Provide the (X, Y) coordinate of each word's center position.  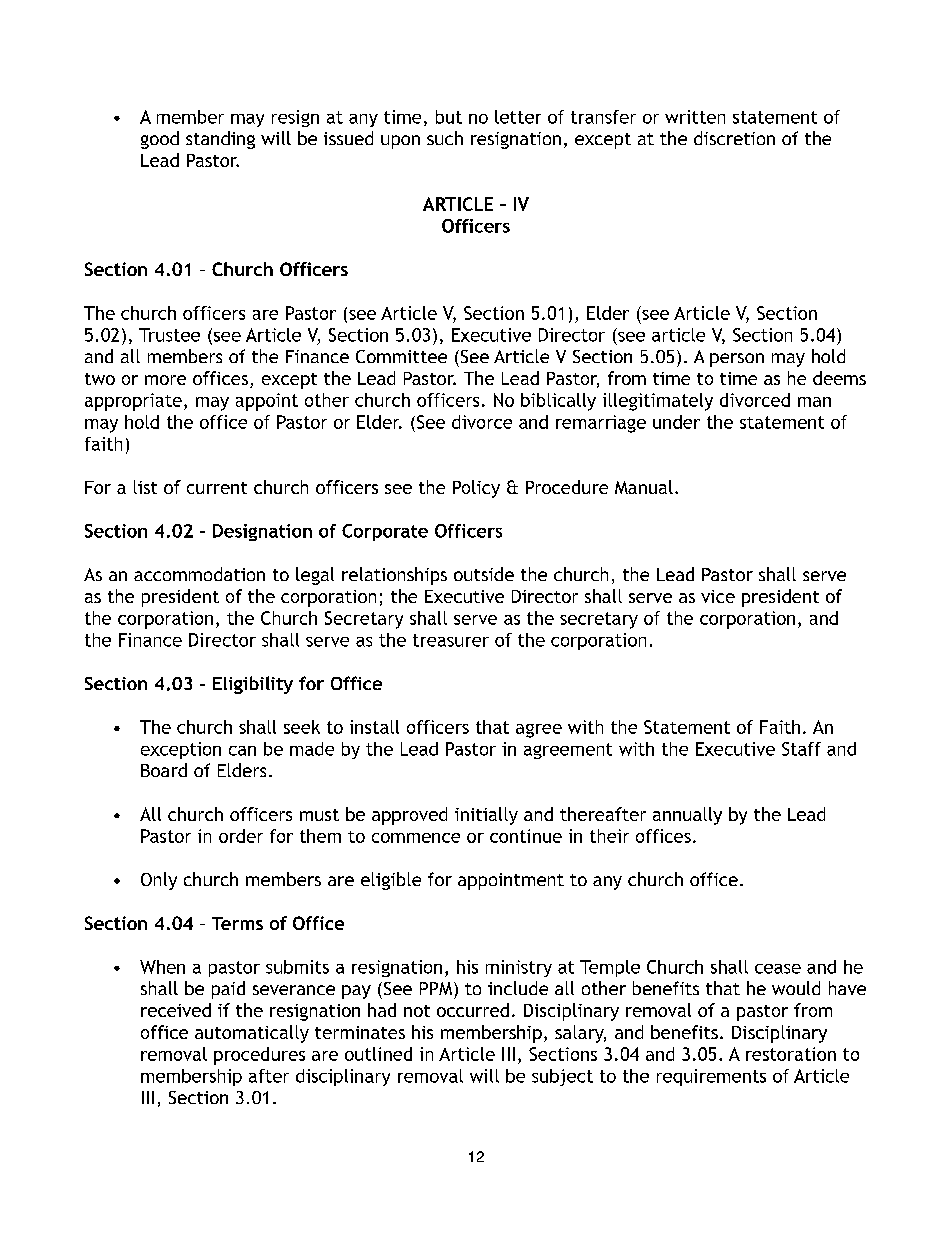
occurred (473, 1010)
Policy (476, 489)
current (217, 488)
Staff (801, 749)
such (445, 138)
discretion (734, 138)
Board (164, 770)
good (160, 140)
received (176, 1010)
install (374, 727)
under (676, 422)
